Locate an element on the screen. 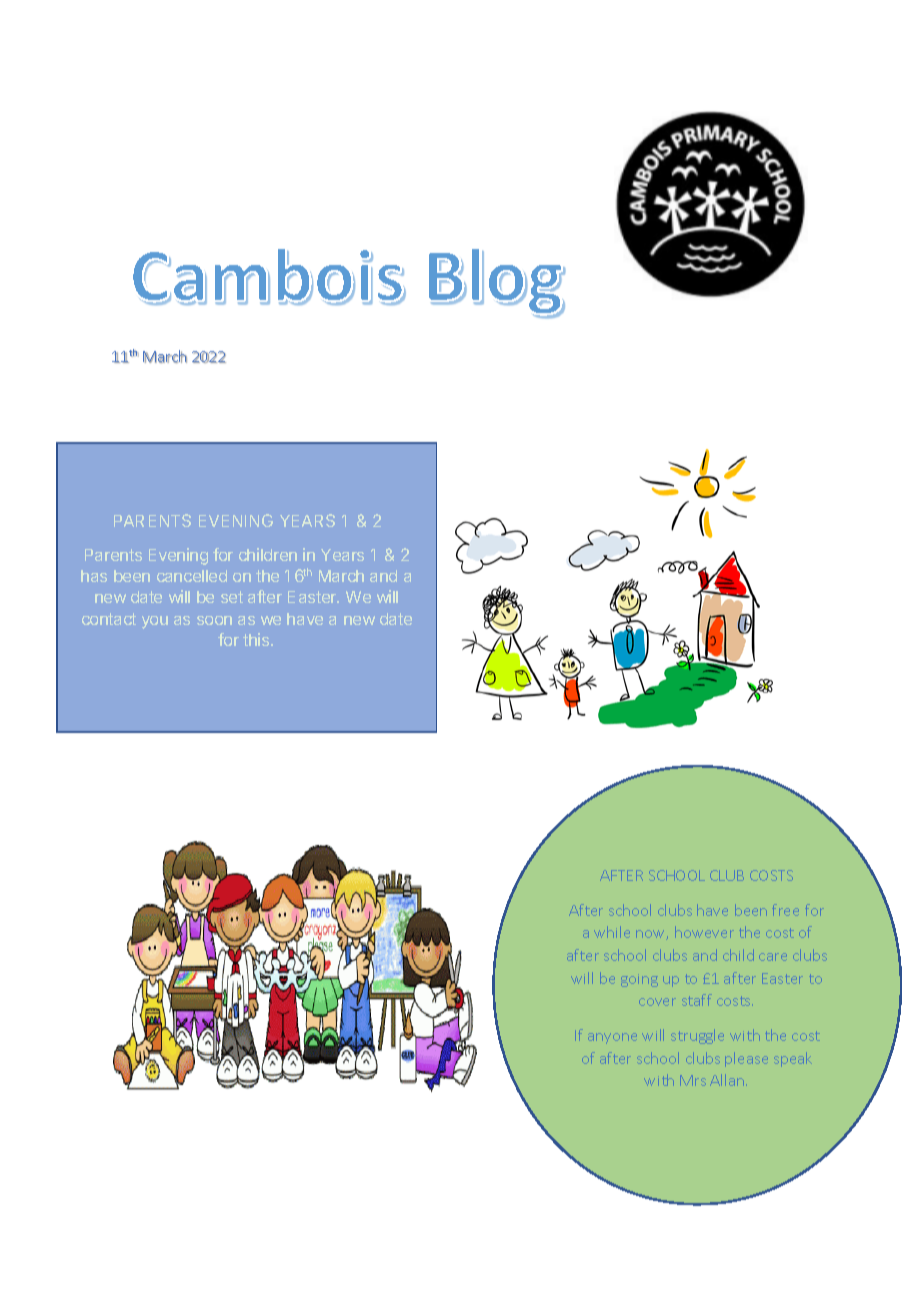 The image size is (924, 1308). you is located at coordinates (155, 622).
